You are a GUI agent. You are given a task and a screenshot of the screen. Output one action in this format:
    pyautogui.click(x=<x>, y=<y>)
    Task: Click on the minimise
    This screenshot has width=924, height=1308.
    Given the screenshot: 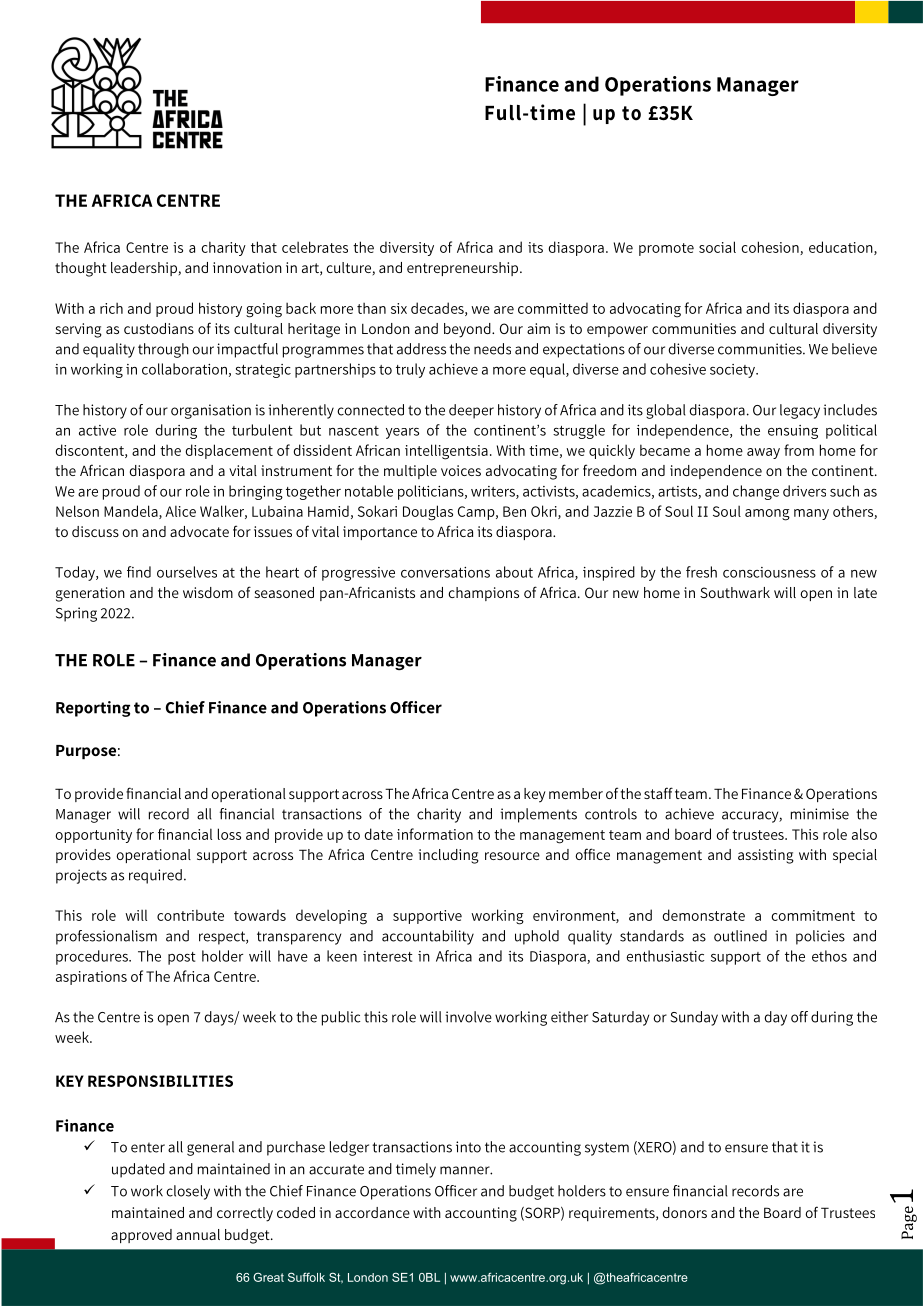 What is the action you would take?
    pyautogui.click(x=820, y=814)
